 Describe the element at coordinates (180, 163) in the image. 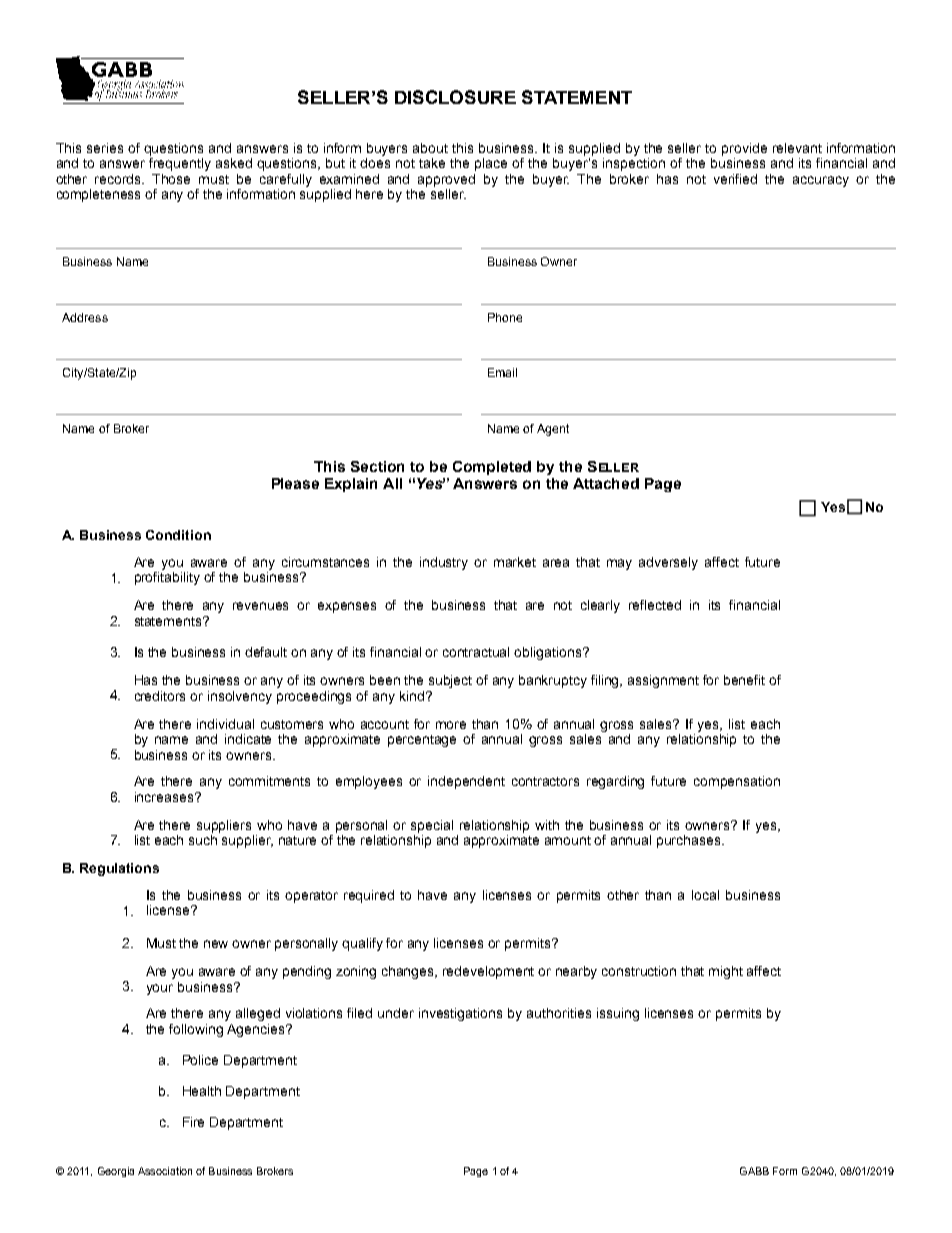

I see `frequently` at that location.
